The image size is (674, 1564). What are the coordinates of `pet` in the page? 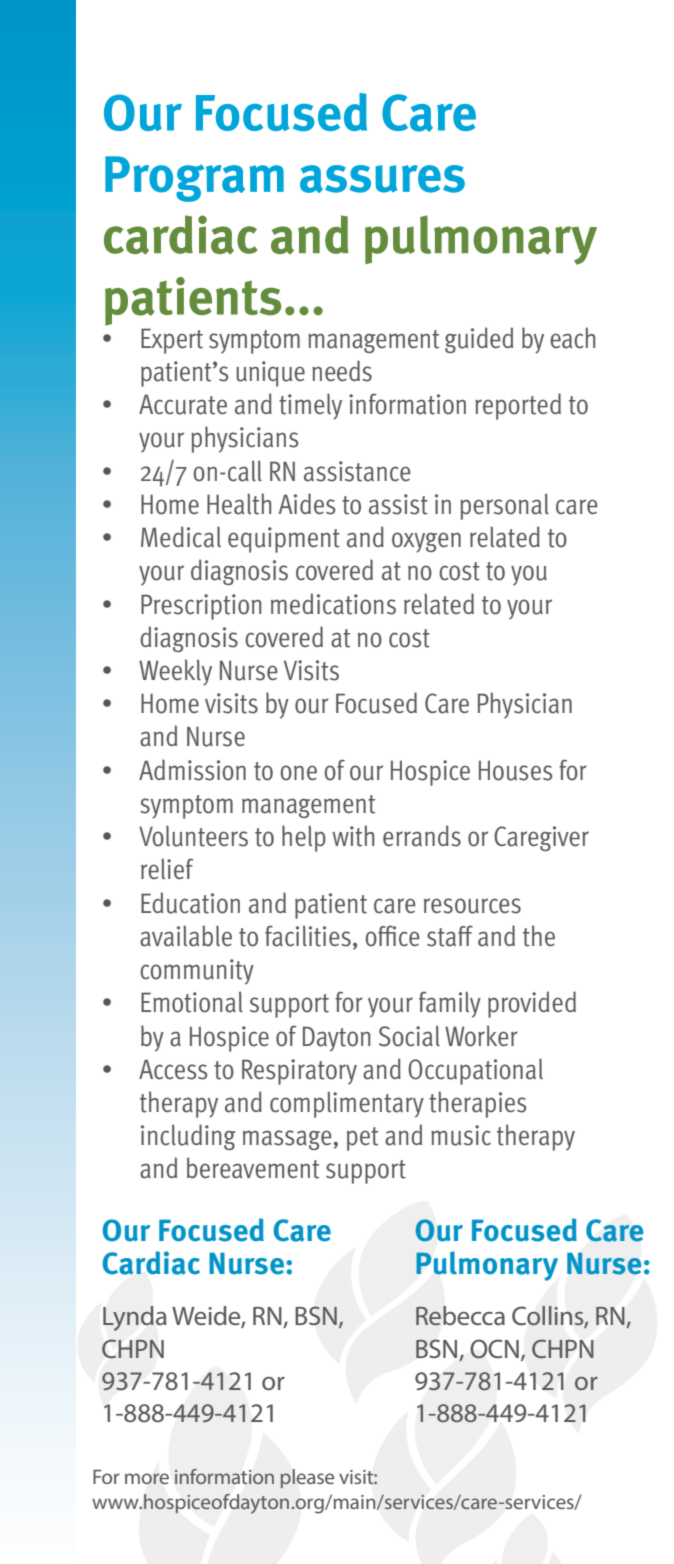 It's located at (362, 1139).
